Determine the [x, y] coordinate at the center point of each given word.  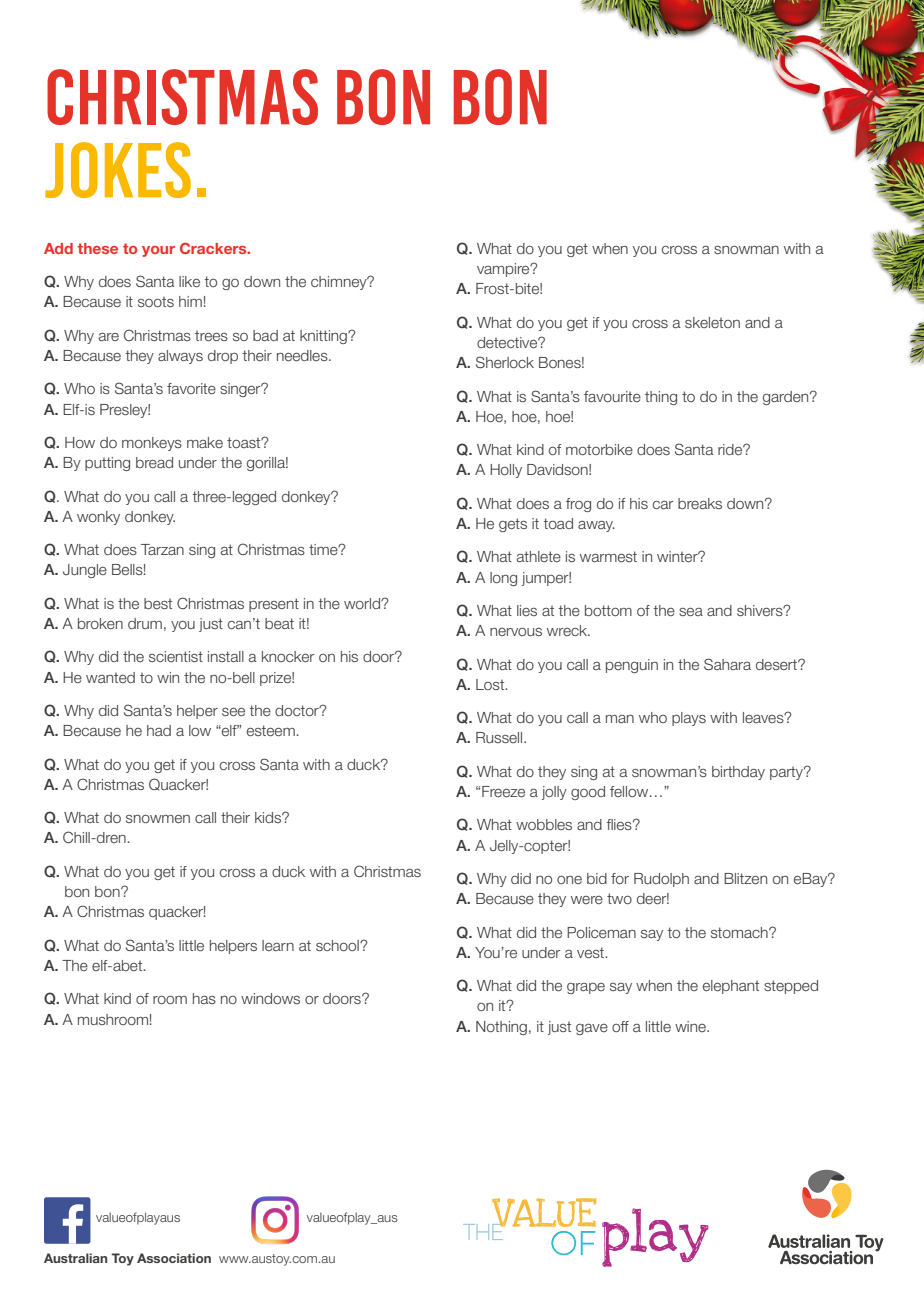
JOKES [118, 170]
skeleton [712, 322]
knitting [324, 337]
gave [592, 1029]
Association [174, 1258]
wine [691, 1026]
